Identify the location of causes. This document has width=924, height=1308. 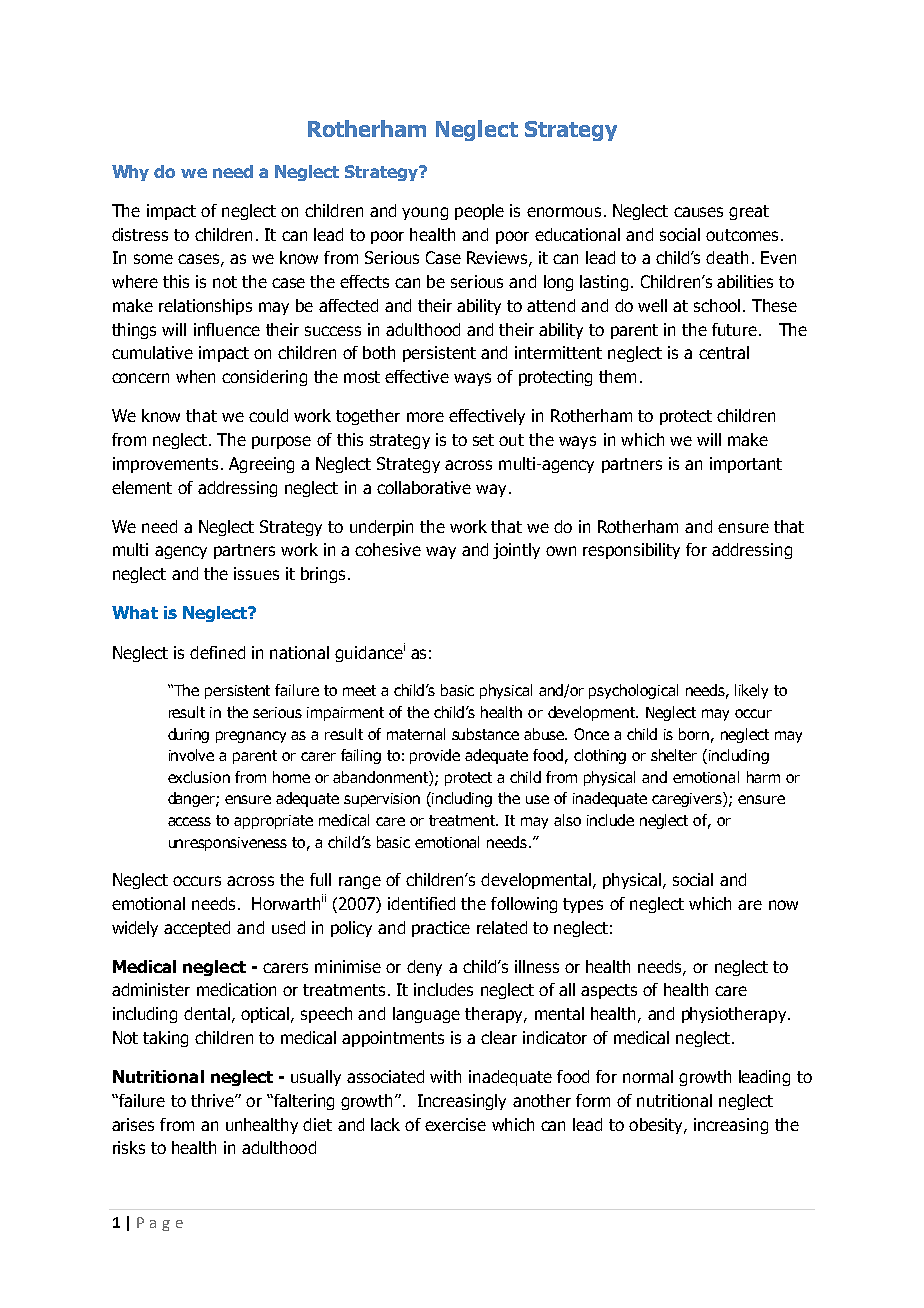
(698, 212).
